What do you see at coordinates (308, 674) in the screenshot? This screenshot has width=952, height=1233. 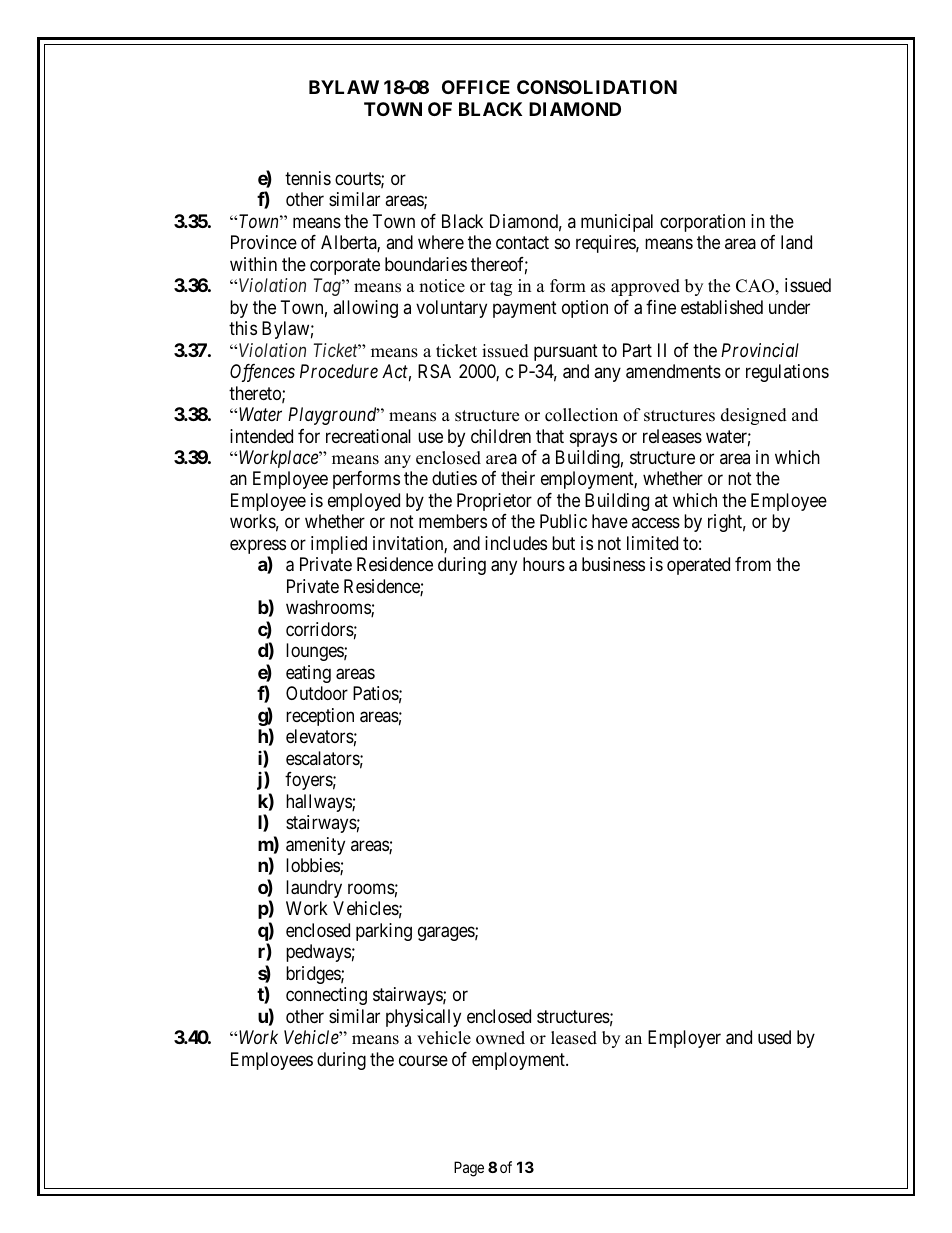 I see `eating` at bounding box center [308, 674].
